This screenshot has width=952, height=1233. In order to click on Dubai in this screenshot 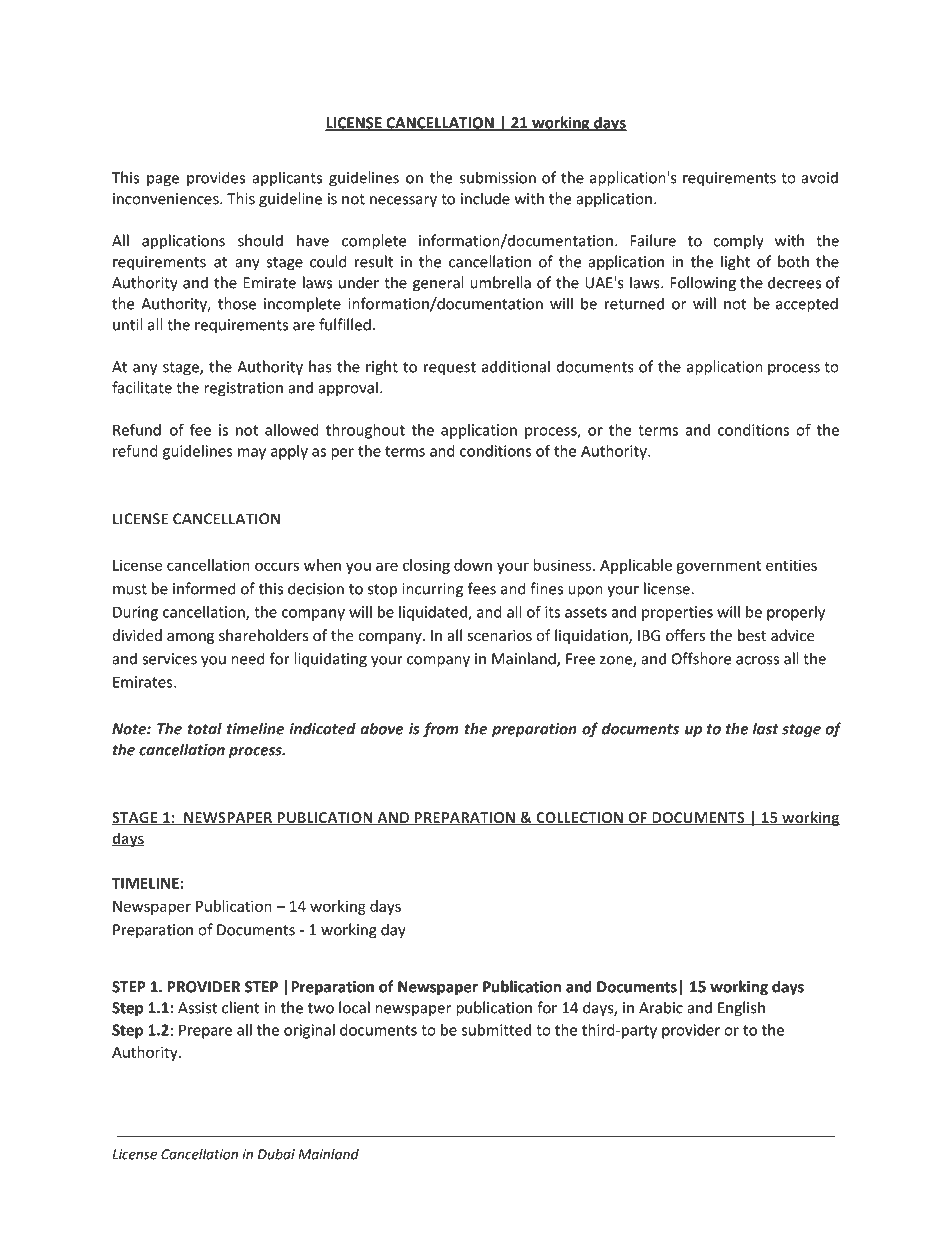, I will do `click(276, 1154)`.
